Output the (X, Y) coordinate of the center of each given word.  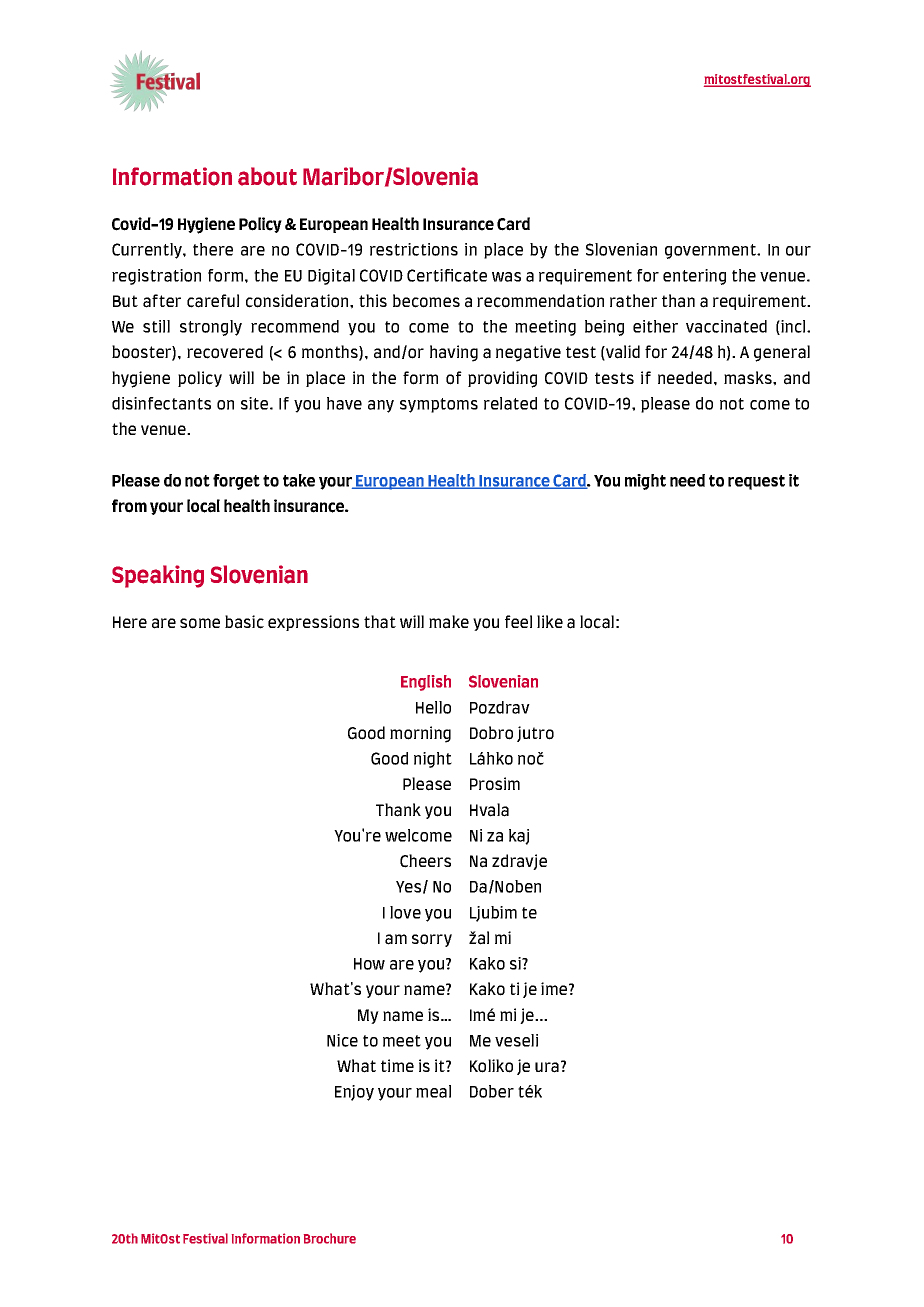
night (433, 760)
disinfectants (161, 403)
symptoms (439, 405)
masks (749, 378)
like (550, 621)
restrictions (414, 249)
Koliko (491, 1066)
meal (433, 1091)
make (449, 622)
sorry (432, 940)
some (200, 623)
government (712, 251)
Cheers (425, 861)
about (267, 176)
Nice (342, 1040)
